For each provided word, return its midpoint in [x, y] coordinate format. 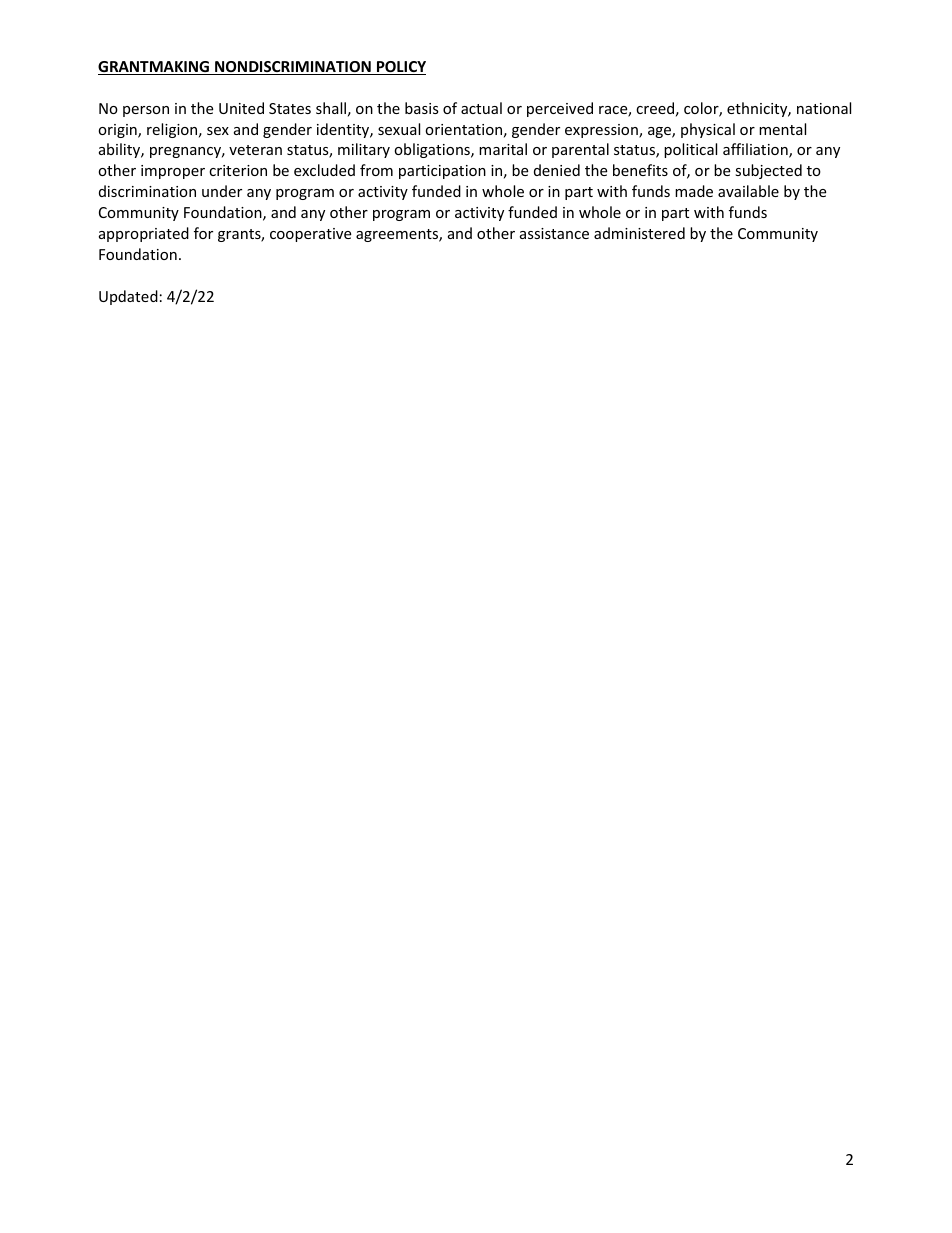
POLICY [400, 68]
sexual [399, 129]
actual [481, 108]
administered [639, 233]
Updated [128, 297]
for [203, 233]
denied [557, 170]
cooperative [310, 235]
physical [708, 130]
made [694, 191]
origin [118, 131]
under [222, 191]
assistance [554, 233]
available [748, 191]
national [824, 108]
